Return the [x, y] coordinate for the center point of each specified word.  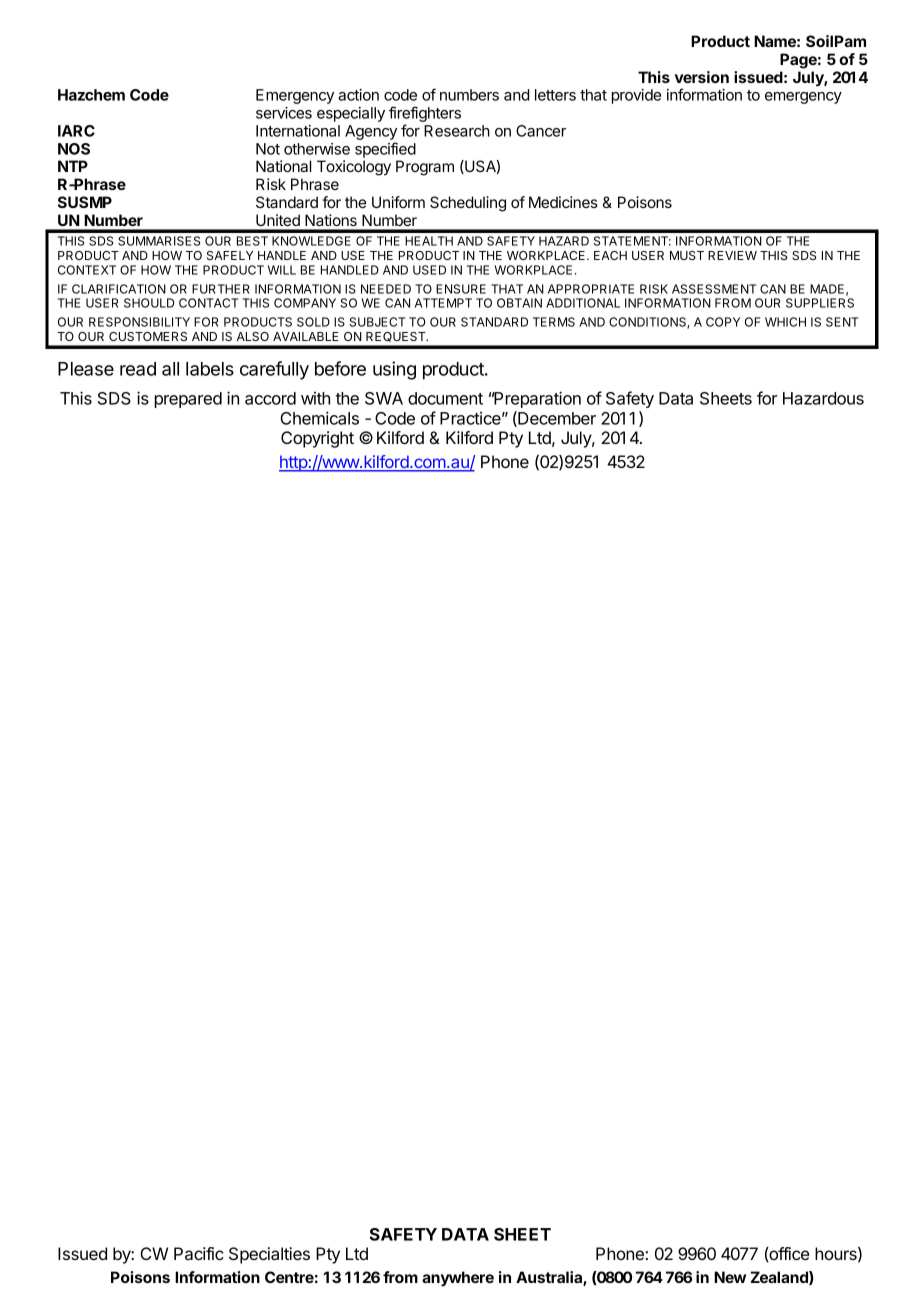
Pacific [199, 1253]
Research [457, 131]
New [730, 1277]
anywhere [458, 1279]
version [702, 77]
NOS [74, 149]
